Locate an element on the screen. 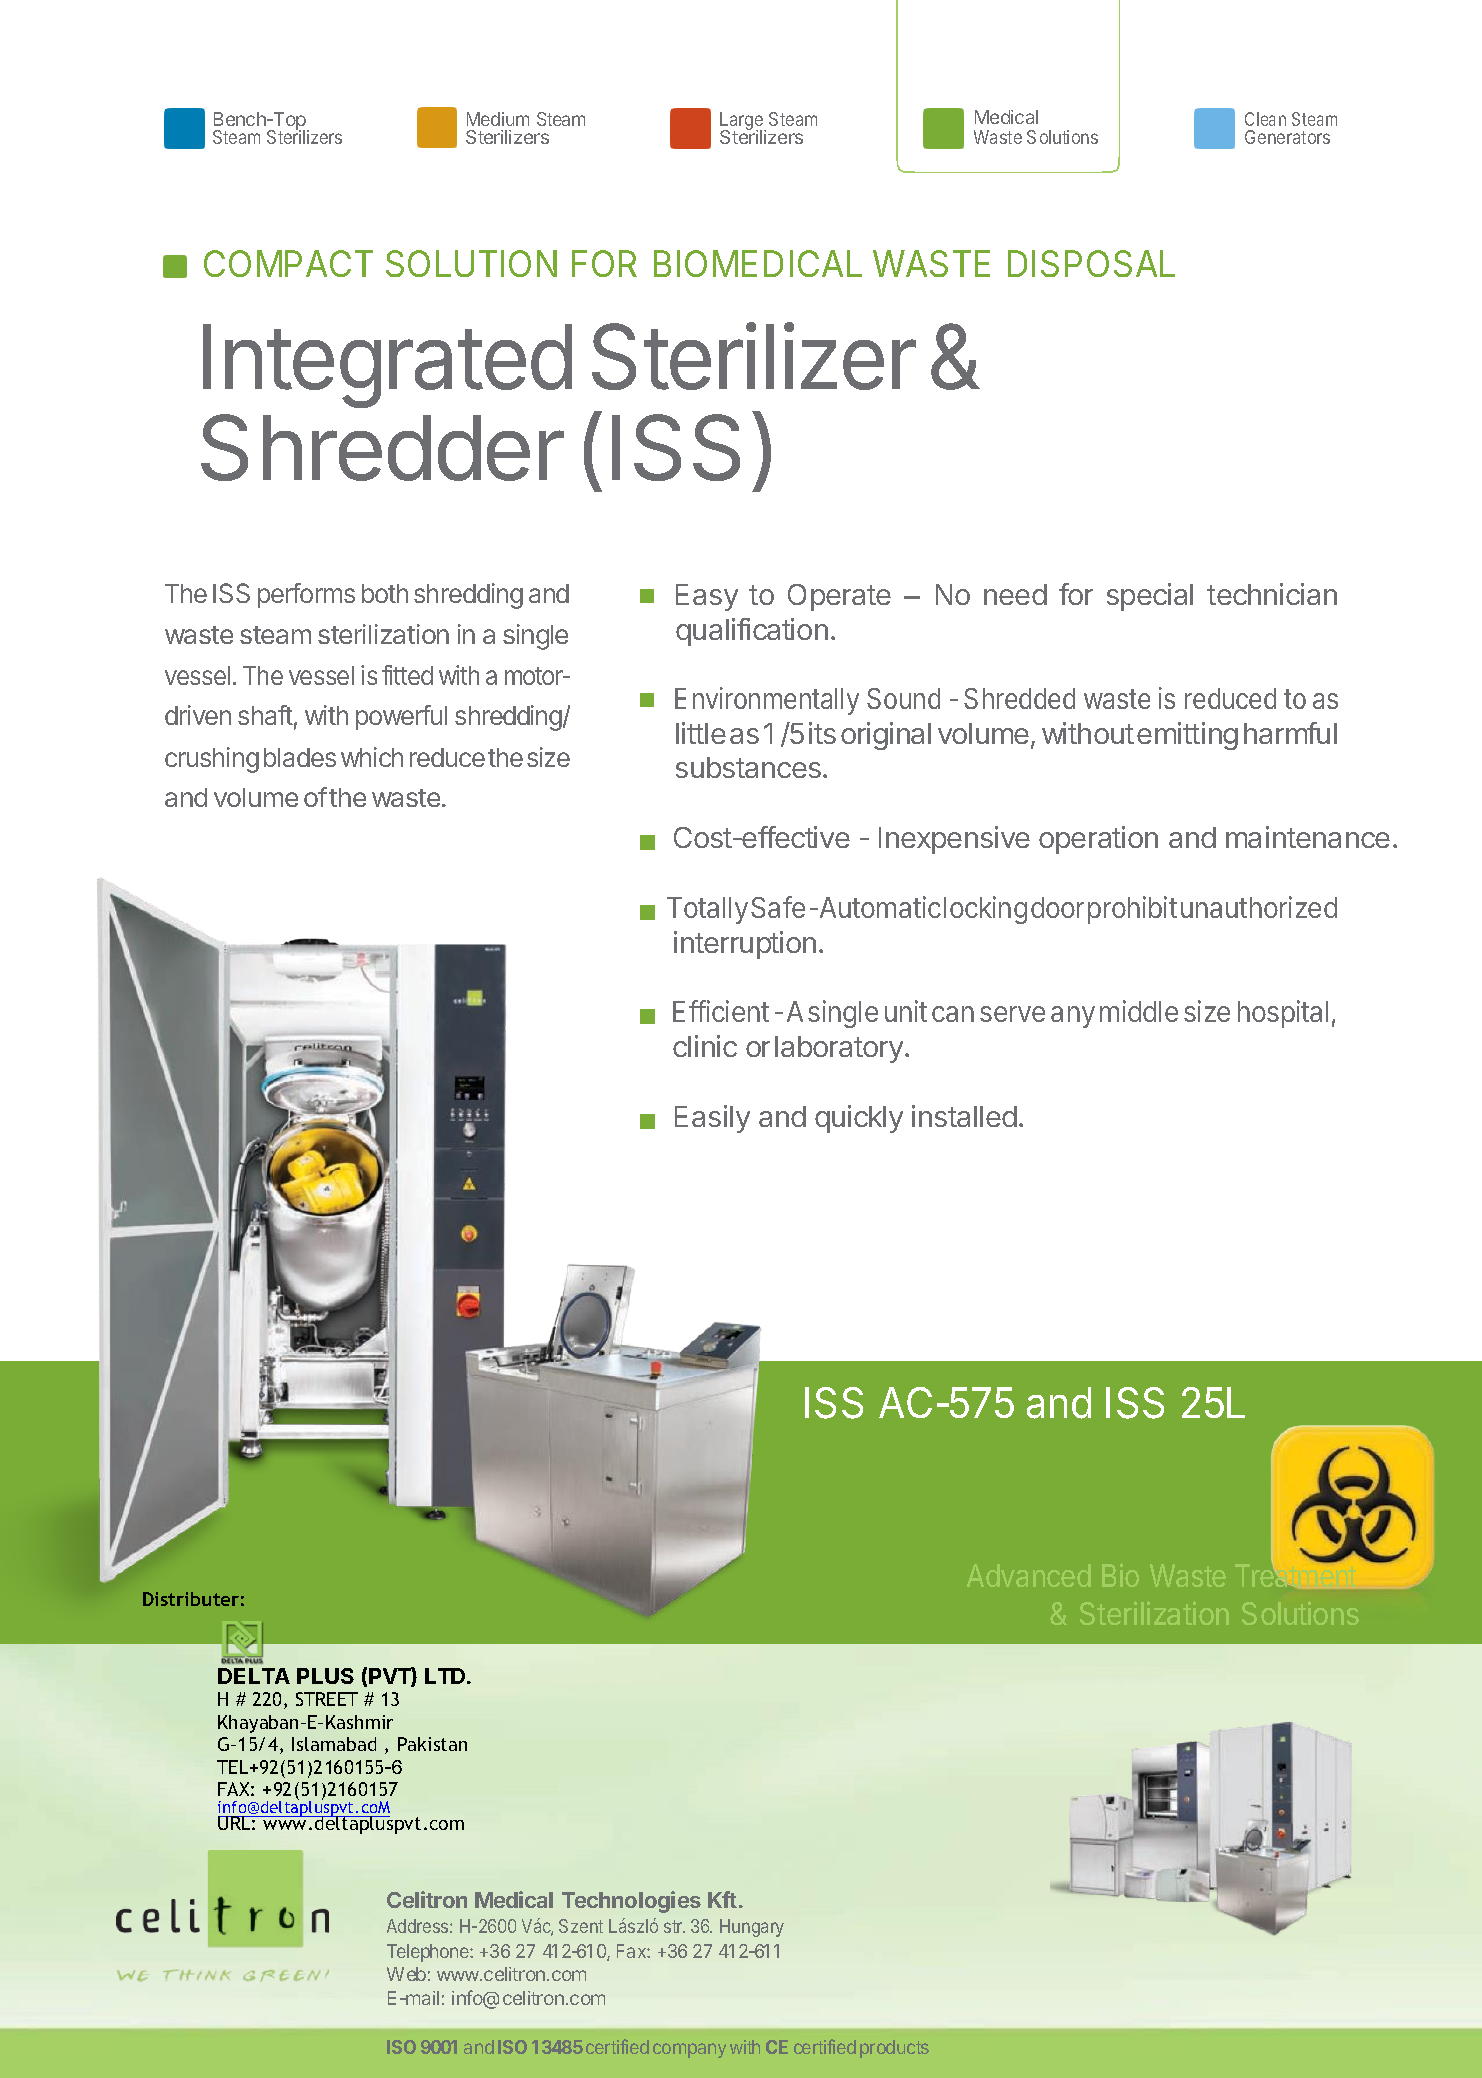 The image size is (1482, 2078). powerful is located at coordinates (401, 717).
